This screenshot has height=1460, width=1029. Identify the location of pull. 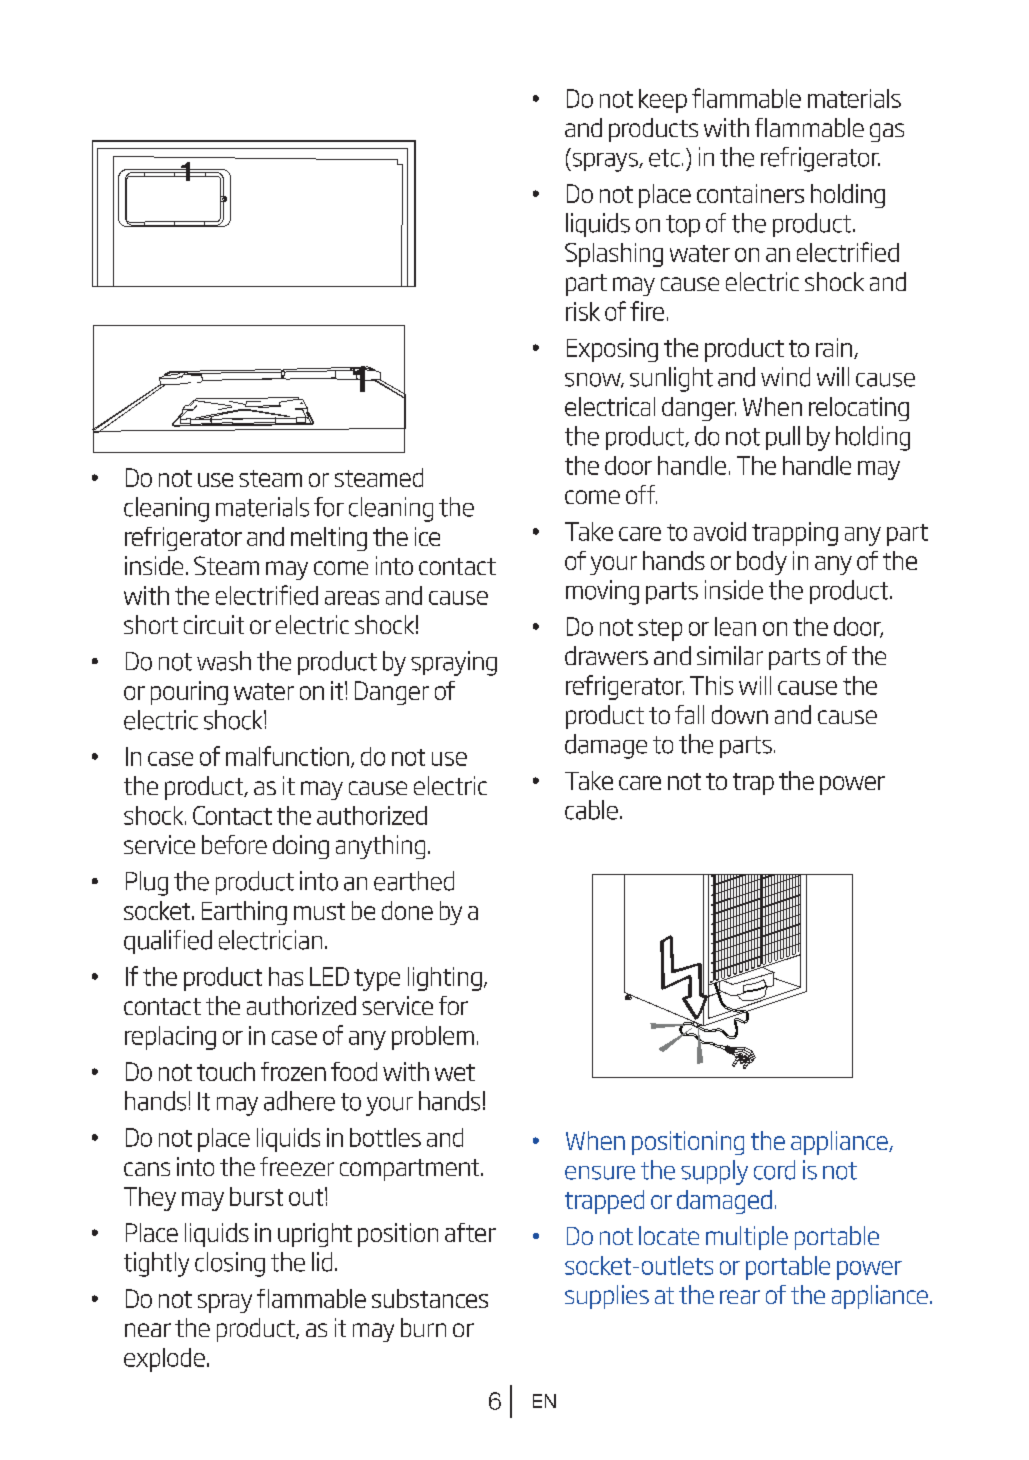
(783, 438).
